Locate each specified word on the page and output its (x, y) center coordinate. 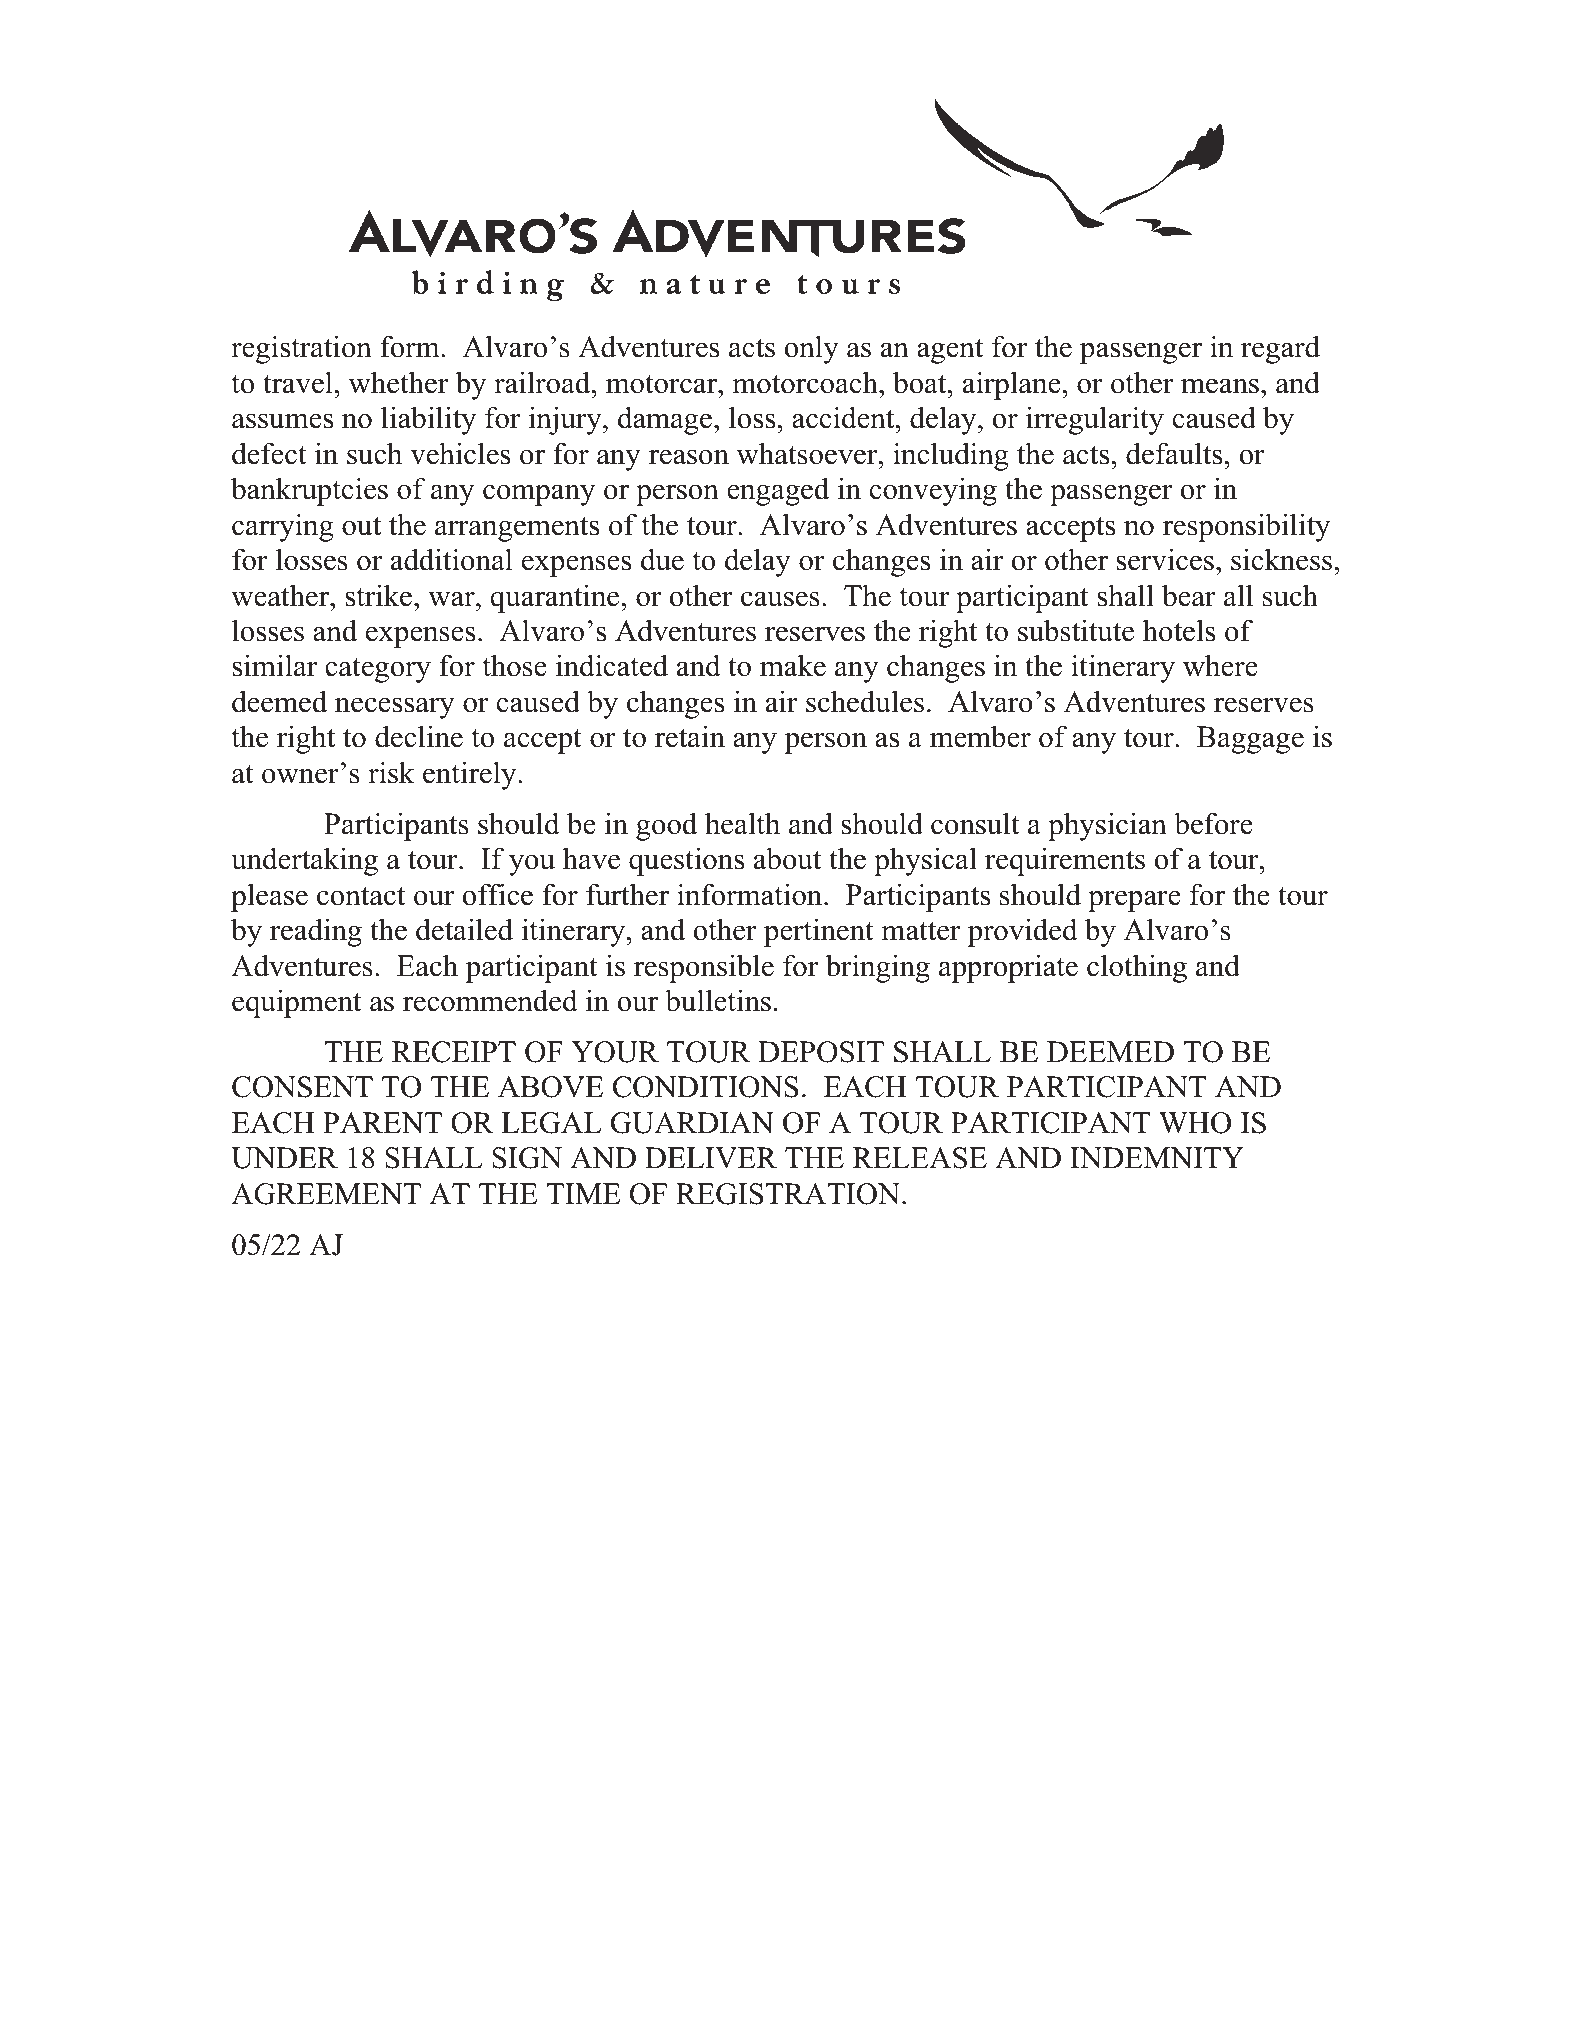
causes (780, 599)
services (1165, 559)
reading (316, 932)
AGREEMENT (326, 1194)
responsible (704, 968)
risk (391, 772)
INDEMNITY (1157, 1158)
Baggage (1250, 740)
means (1220, 386)
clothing (1137, 968)
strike (380, 595)
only (812, 349)
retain (690, 736)
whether (398, 382)
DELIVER (711, 1158)
